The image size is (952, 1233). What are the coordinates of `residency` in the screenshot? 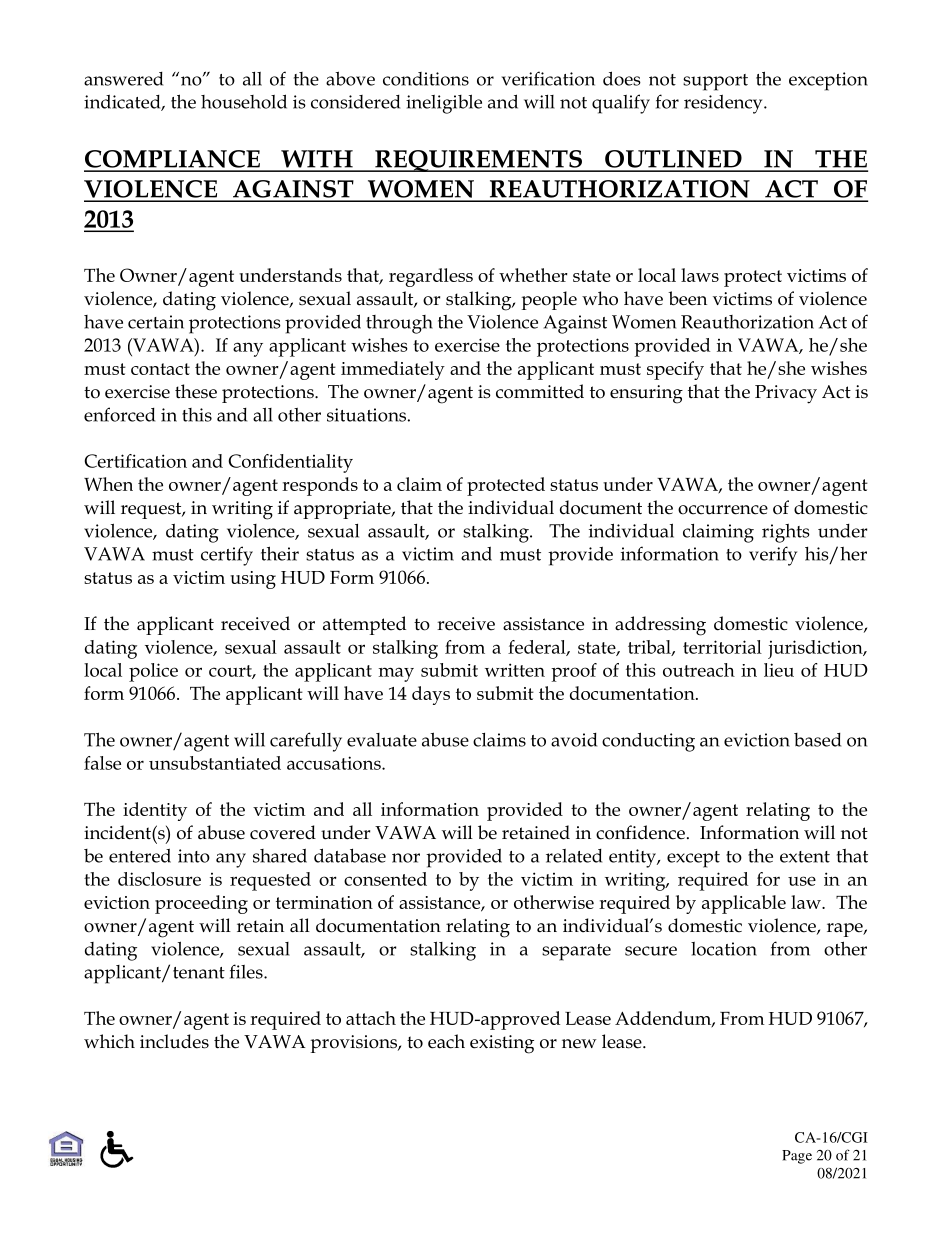 It's located at (724, 104).
